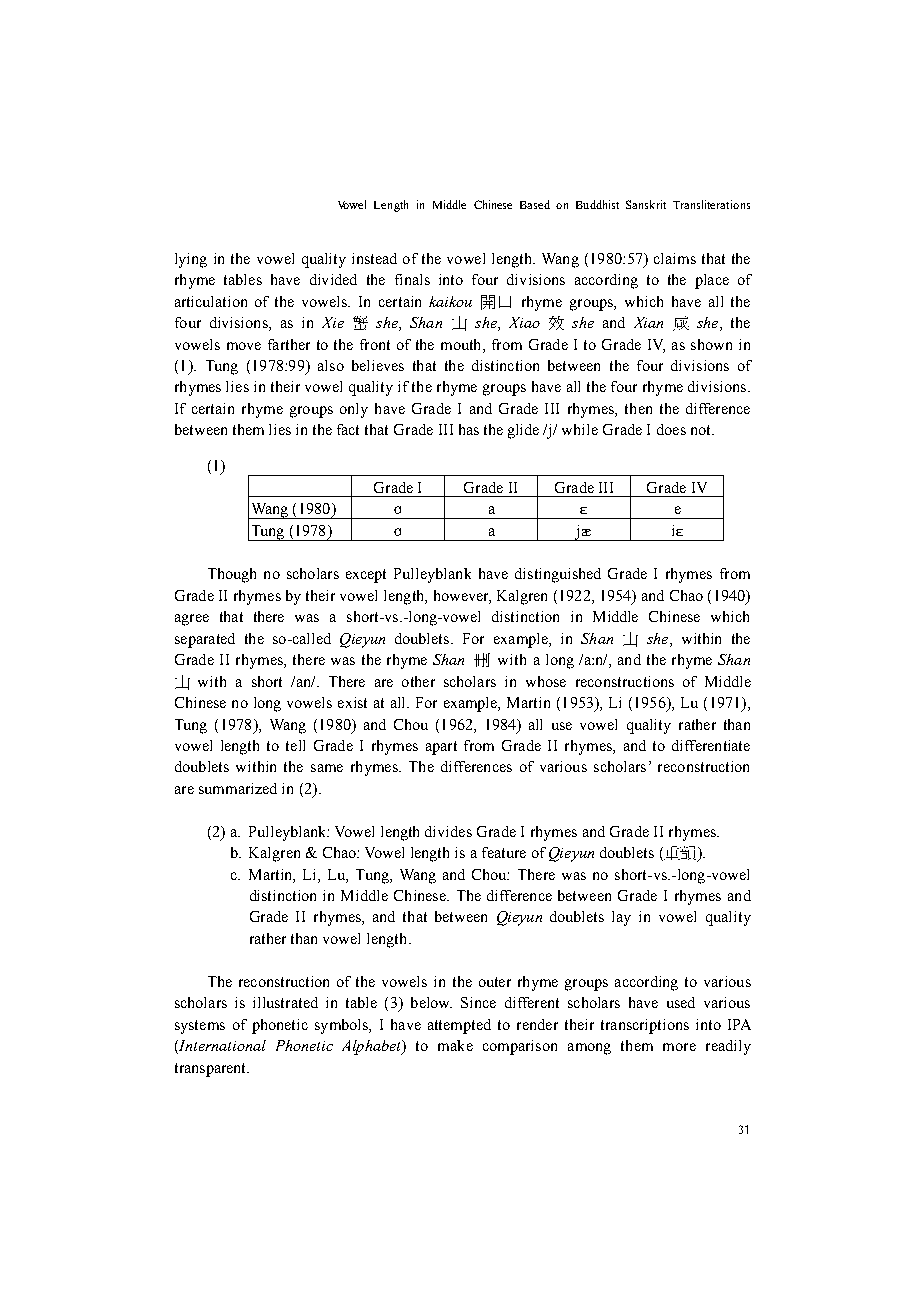 Image resolution: width=924 pixels, height=1308 pixels. What do you see at coordinates (546, 681) in the screenshot?
I see `whose` at bounding box center [546, 681].
